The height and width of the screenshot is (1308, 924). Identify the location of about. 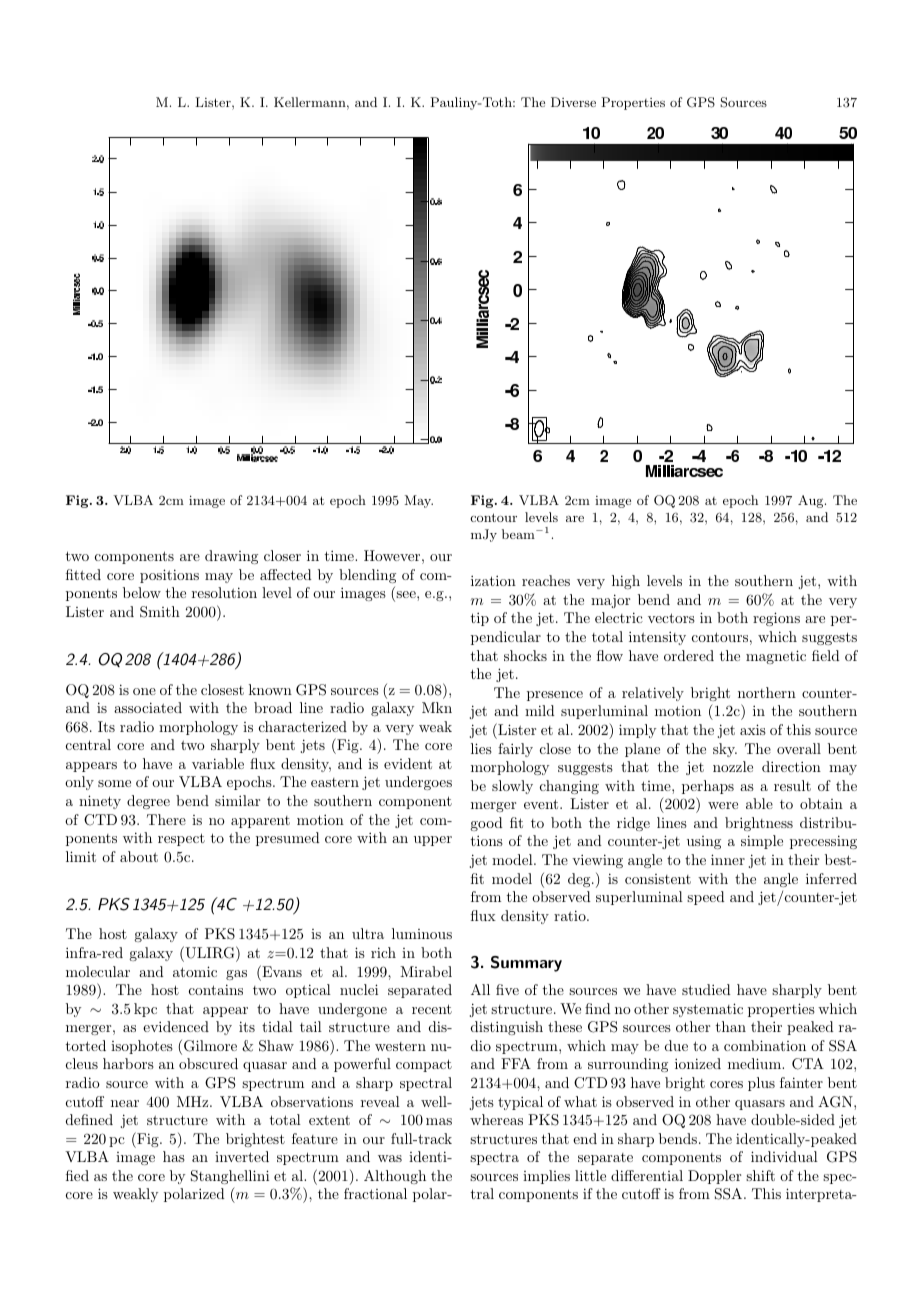
(139, 856).
